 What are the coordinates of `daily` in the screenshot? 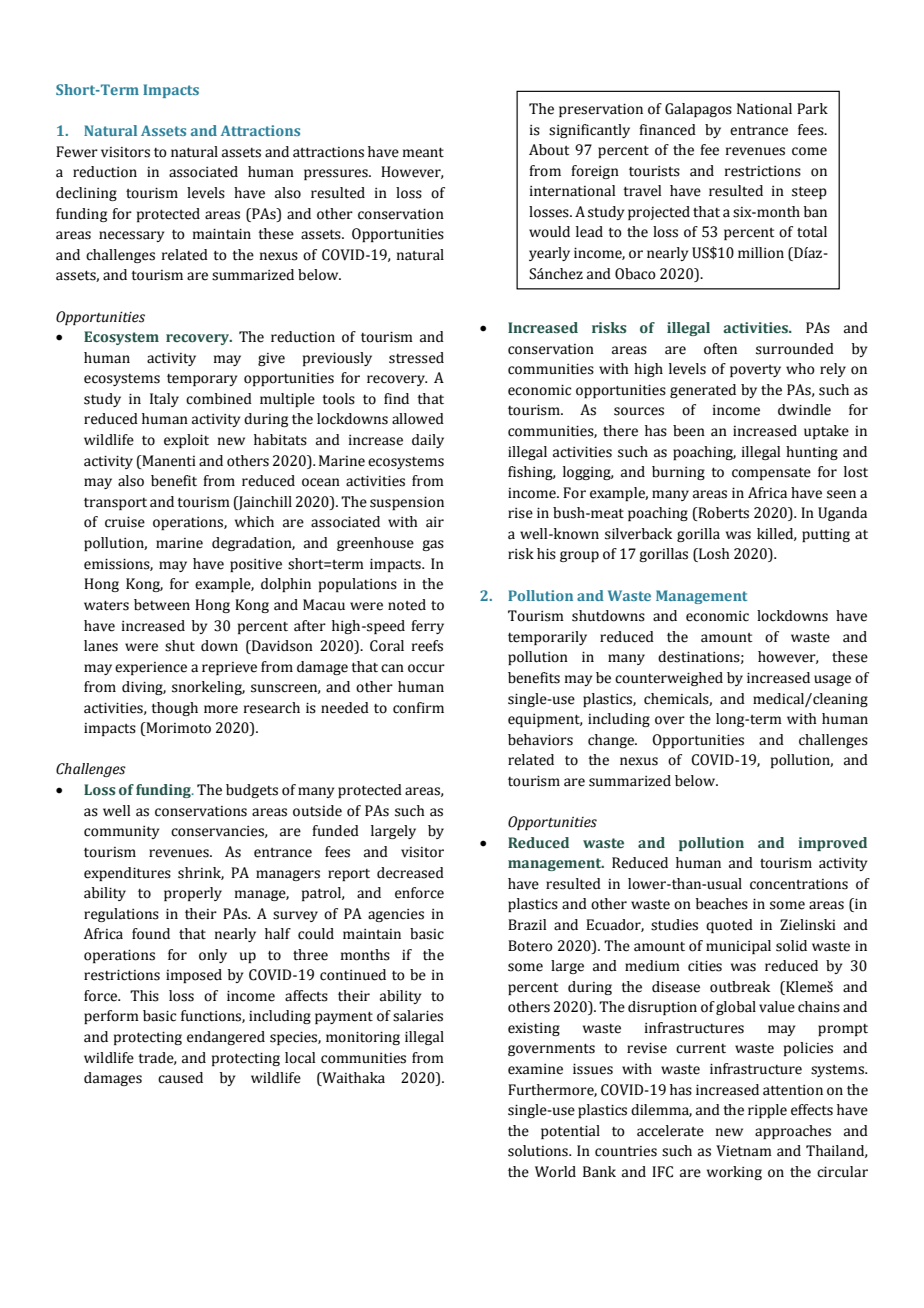 It's located at (428, 441).
